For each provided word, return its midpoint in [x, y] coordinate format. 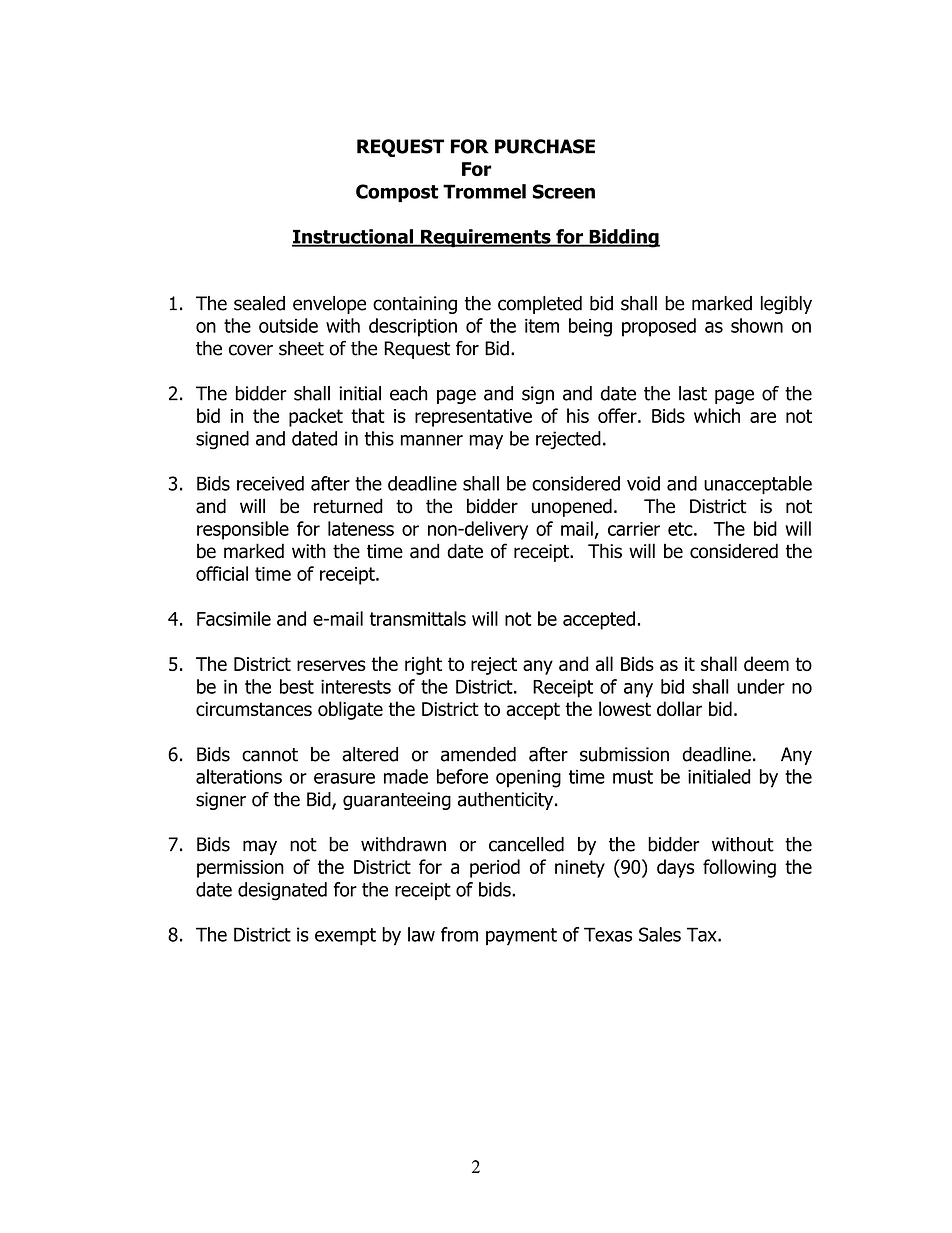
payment [521, 936]
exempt [345, 936]
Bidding [623, 238]
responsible [243, 530]
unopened [572, 507]
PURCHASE [545, 146]
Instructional [353, 237]
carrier [634, 529]
